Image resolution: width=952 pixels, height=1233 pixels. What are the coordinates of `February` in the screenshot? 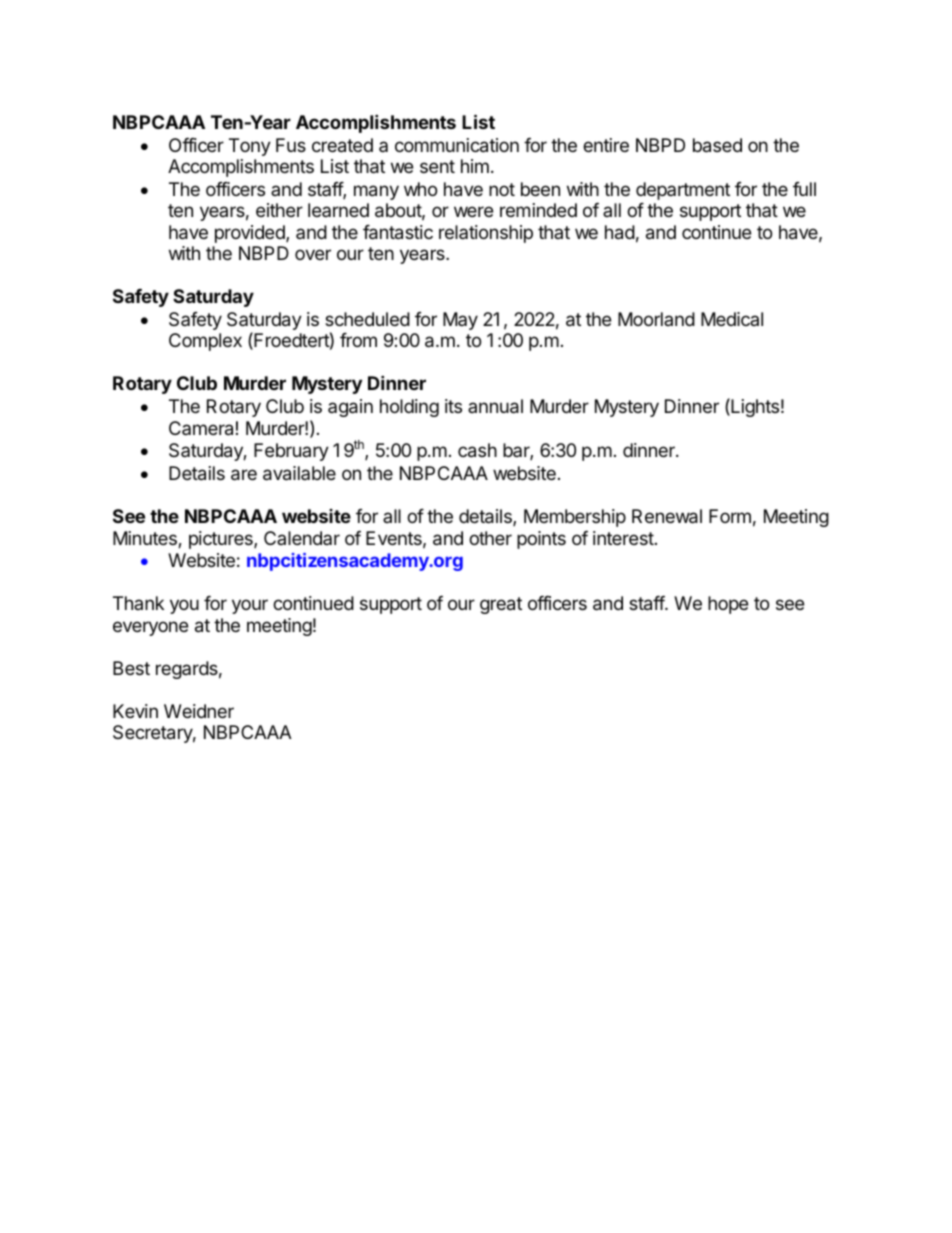 It's located at (291, 452).
